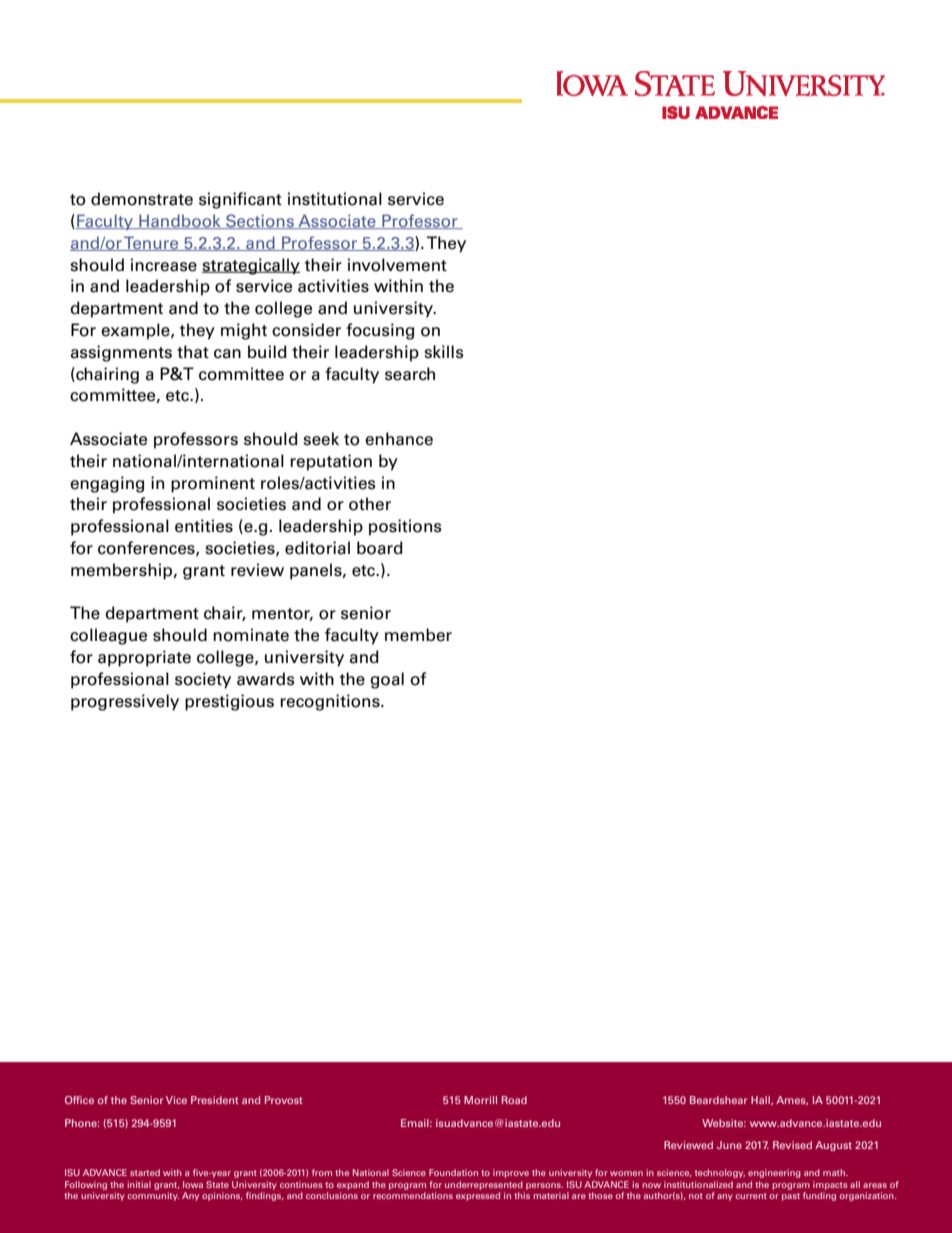 This screenshot has width=952, height=1233. What do you see at coordinates (397, 265) in the screenshot?
I see `involvement` at bounding box center [397, 265].
